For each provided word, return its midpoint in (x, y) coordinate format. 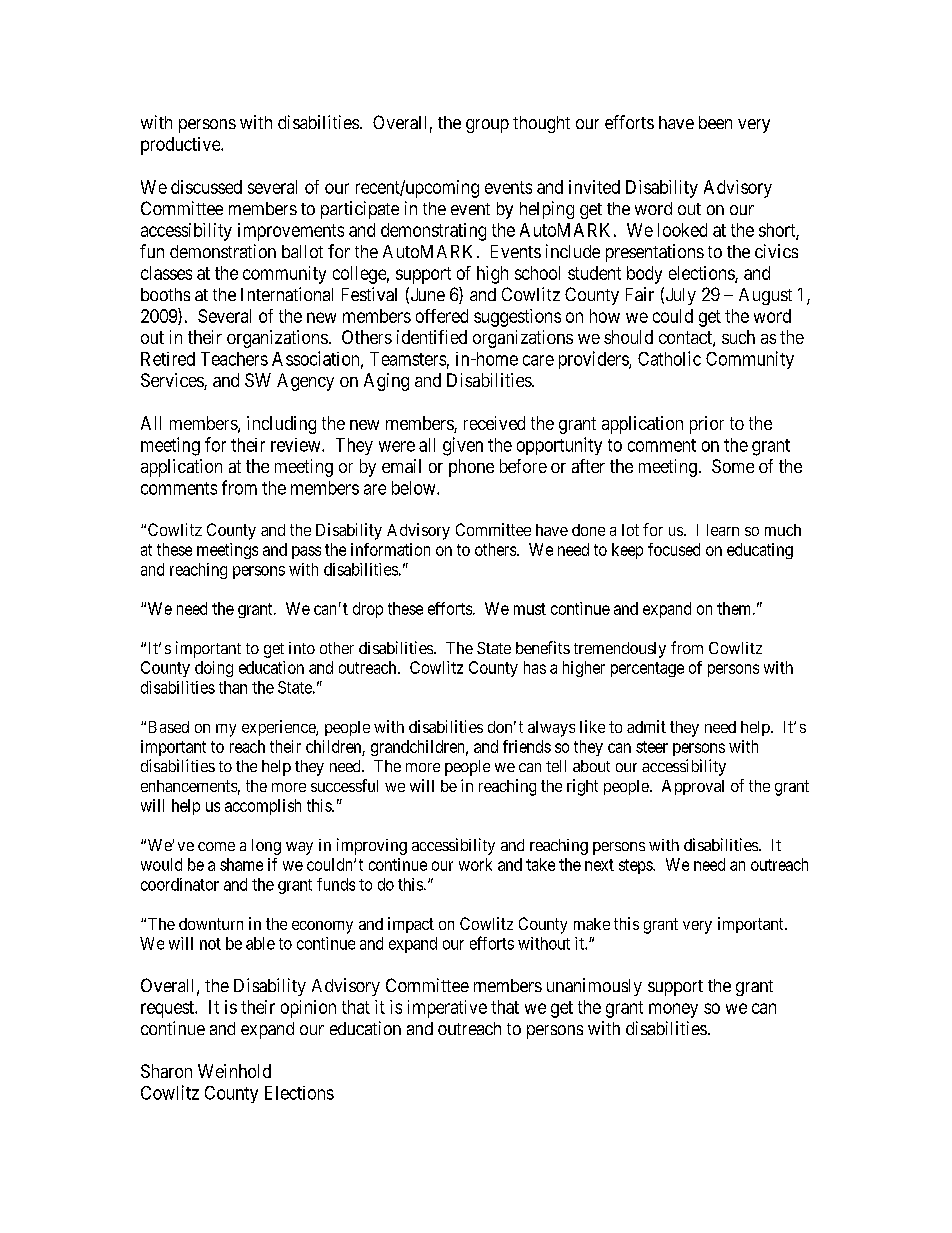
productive (181, 146)
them (735, 608)
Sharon (166, 1071)
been (715, 122)
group (487, 126)
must (530, 609)
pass (306, 552)
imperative (447, 1009)
